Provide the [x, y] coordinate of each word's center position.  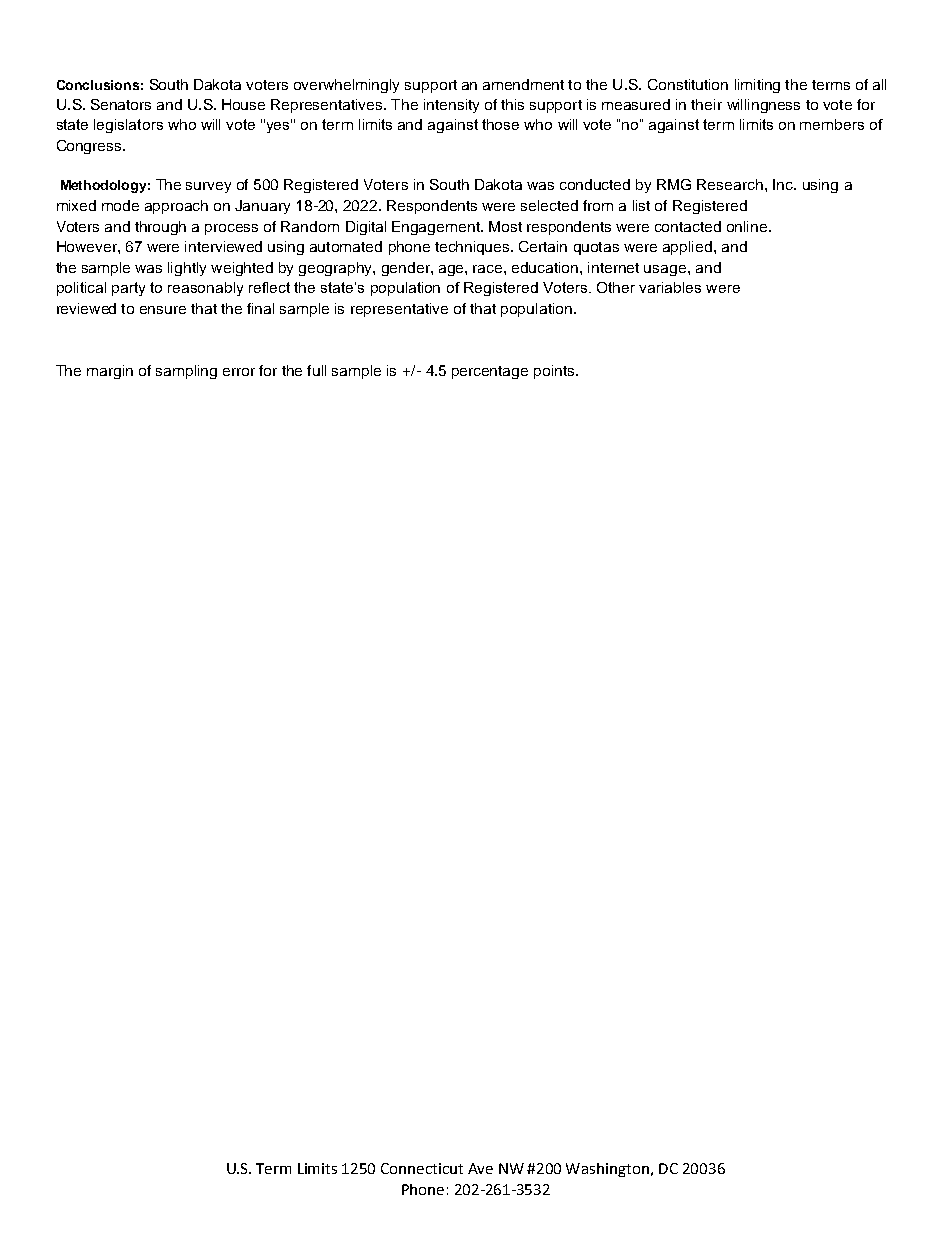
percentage [490, 372]
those [500, 124]
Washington [609, 1170]
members [832, 124]
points [555, 372]
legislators [128, 126]
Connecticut [422, 1168]
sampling [186, 372]
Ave [480, 1168]
